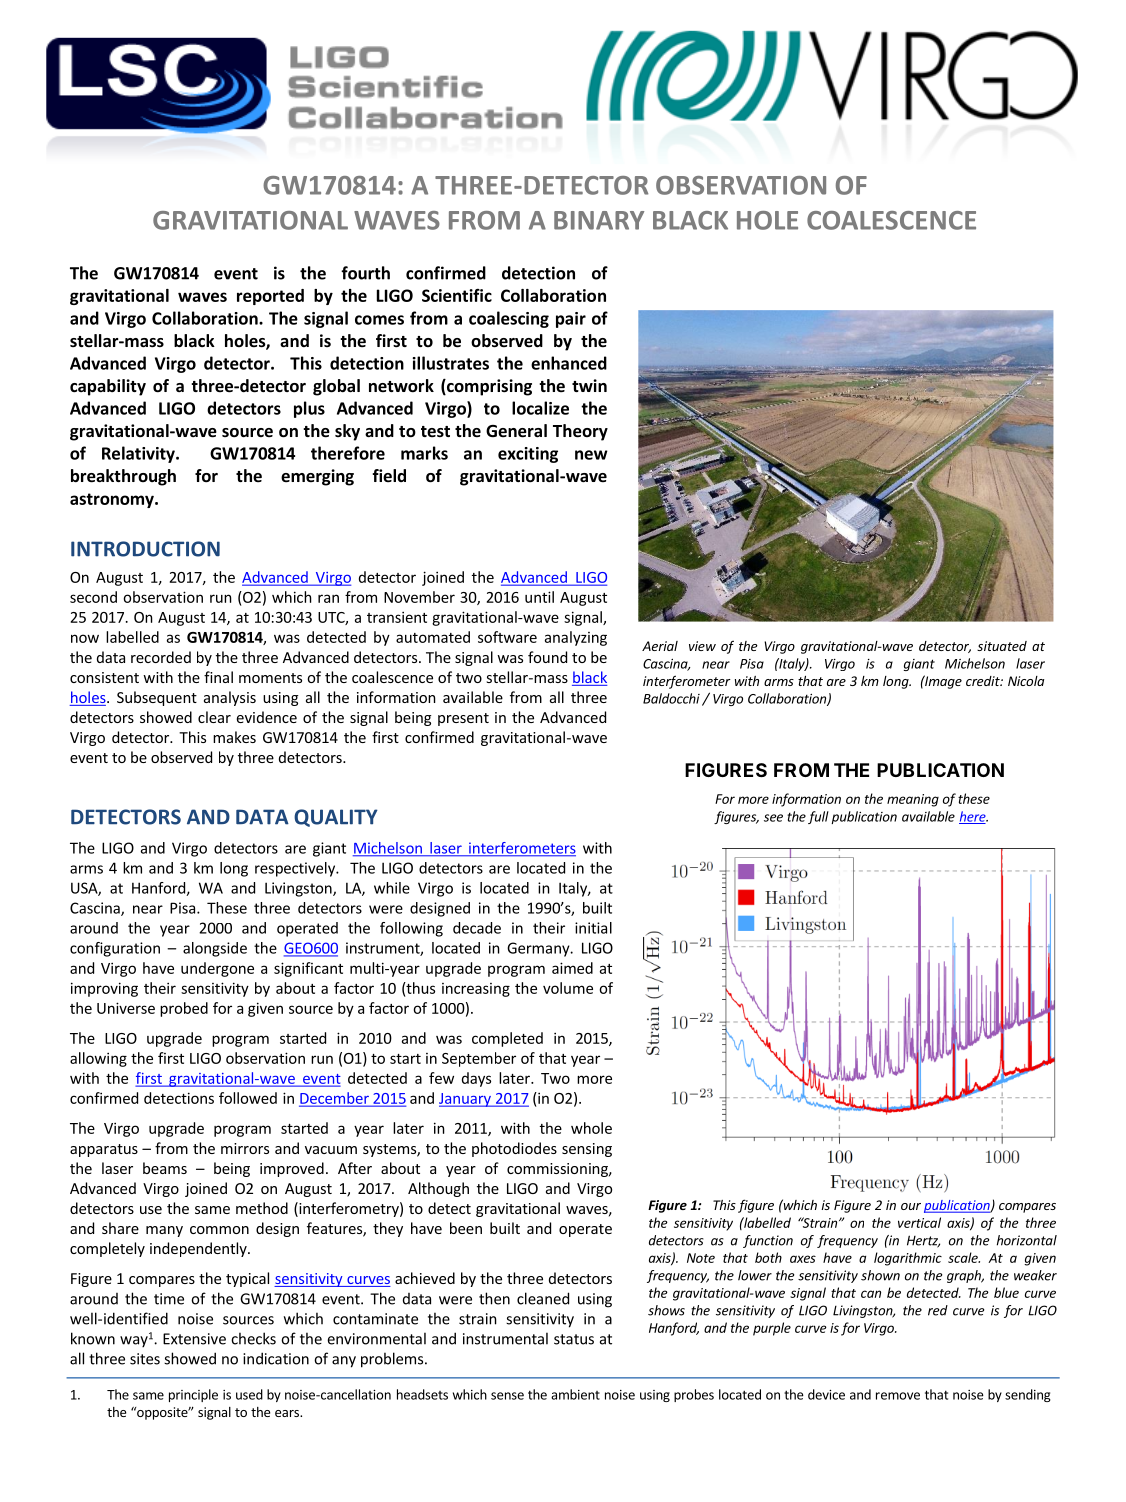  I want to click on sensing, so click(587, 1150).
